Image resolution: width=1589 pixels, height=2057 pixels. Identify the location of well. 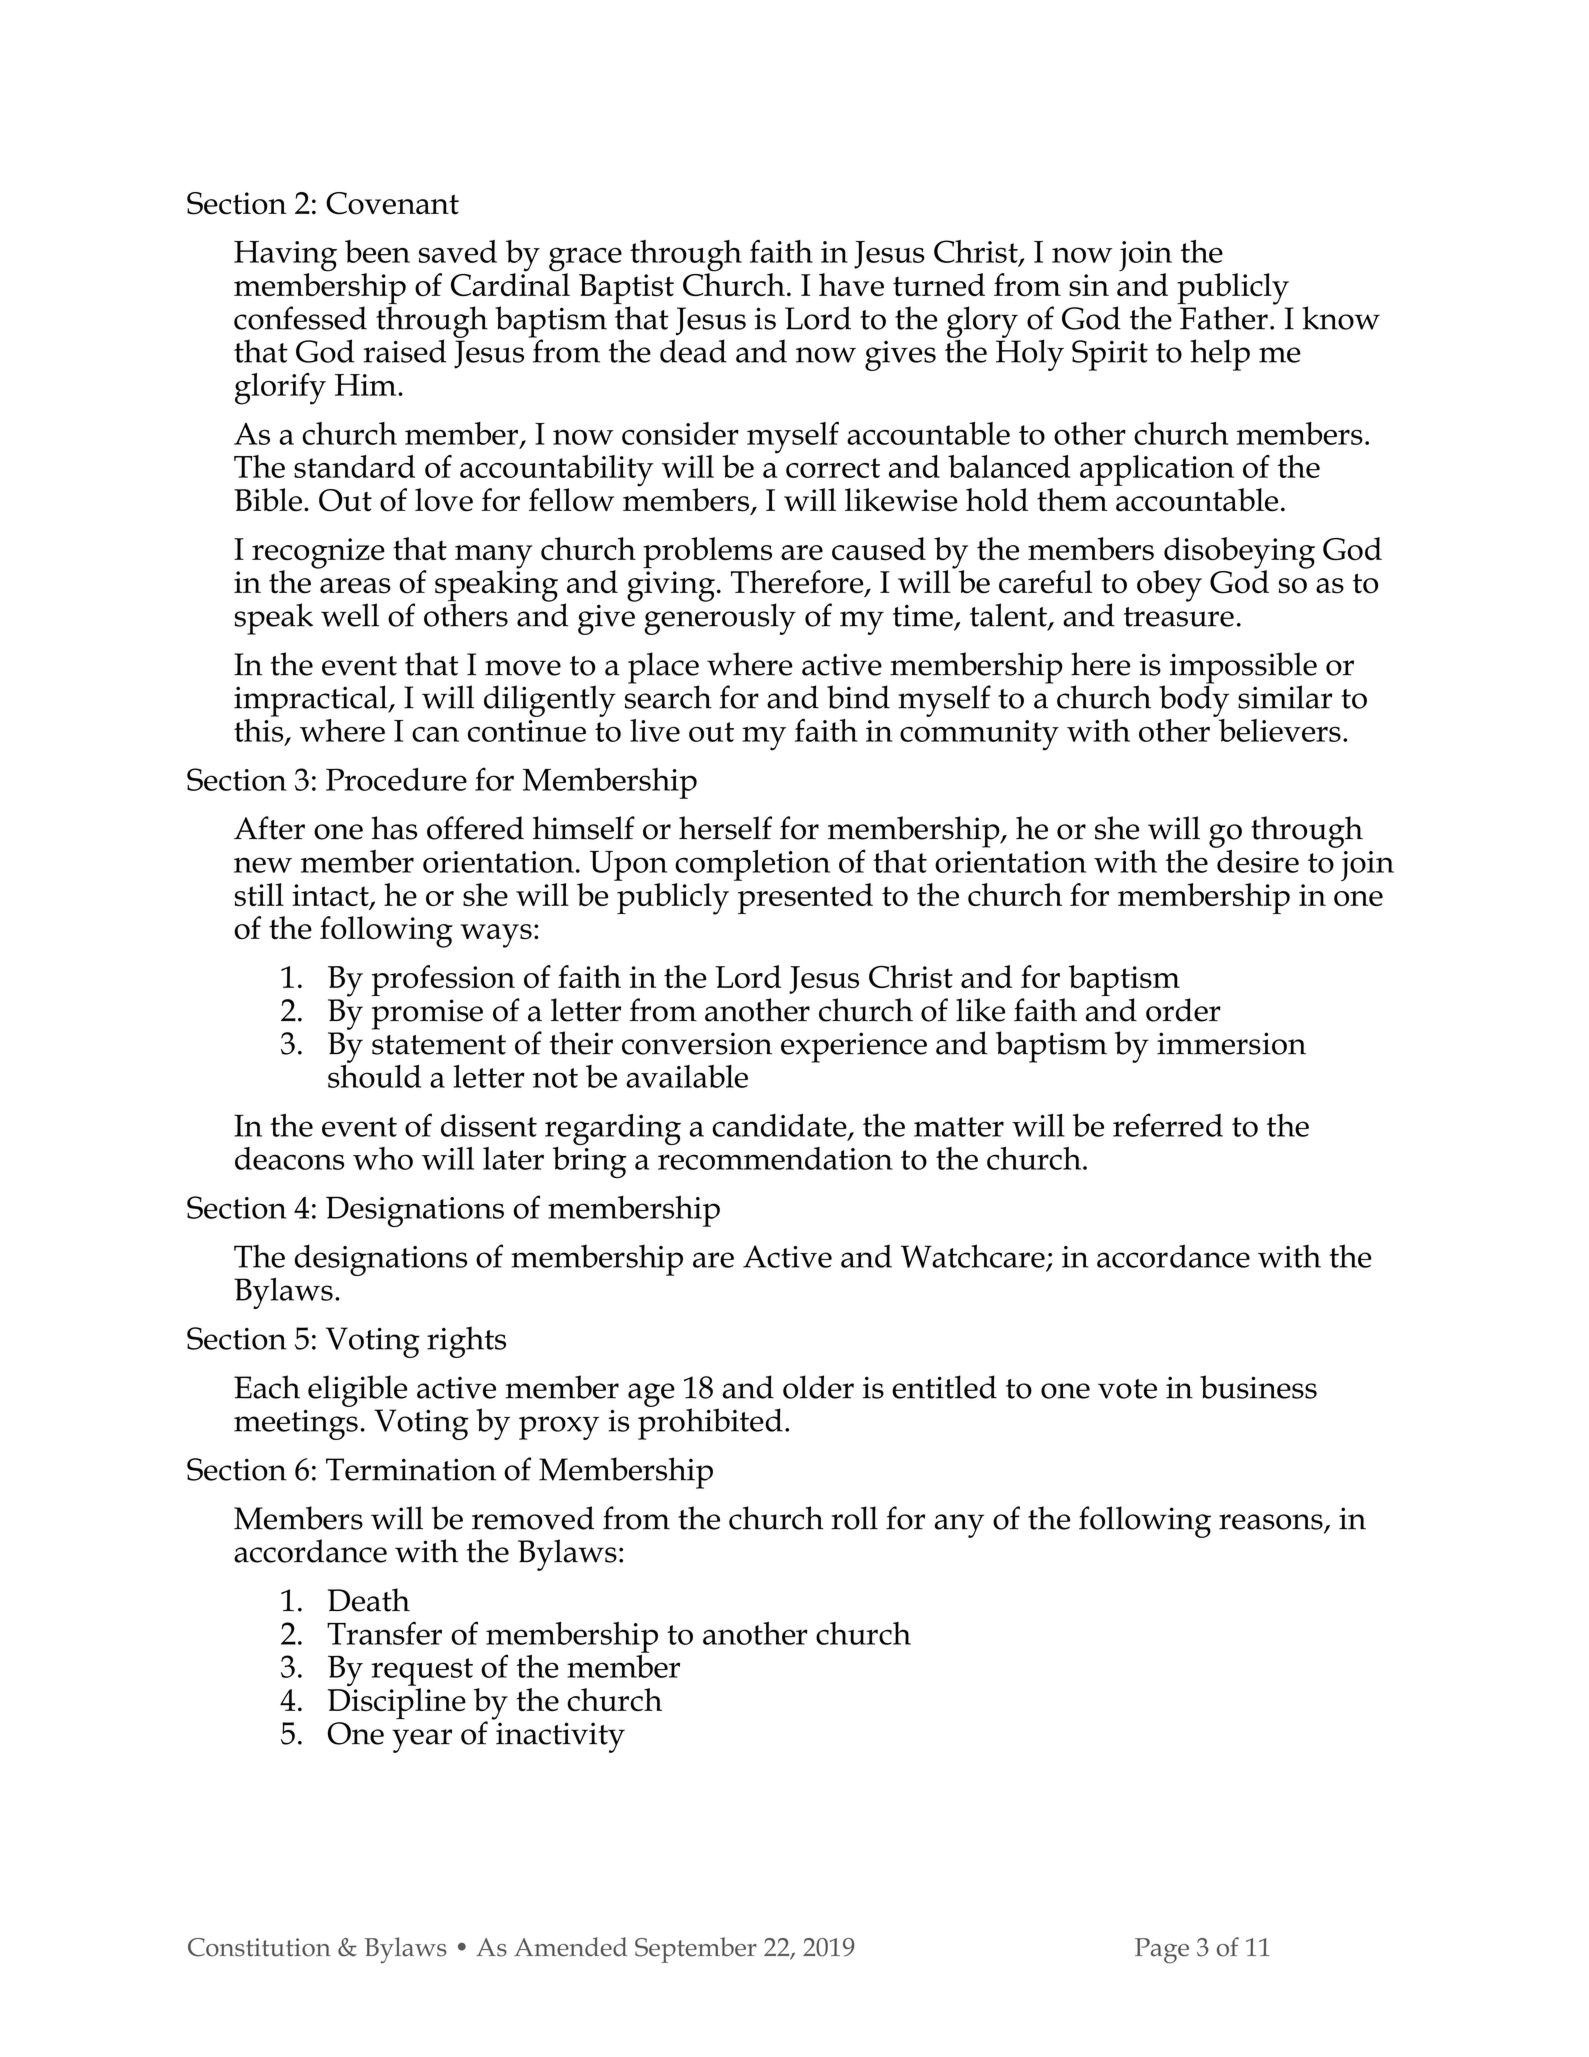
(350, 615).
